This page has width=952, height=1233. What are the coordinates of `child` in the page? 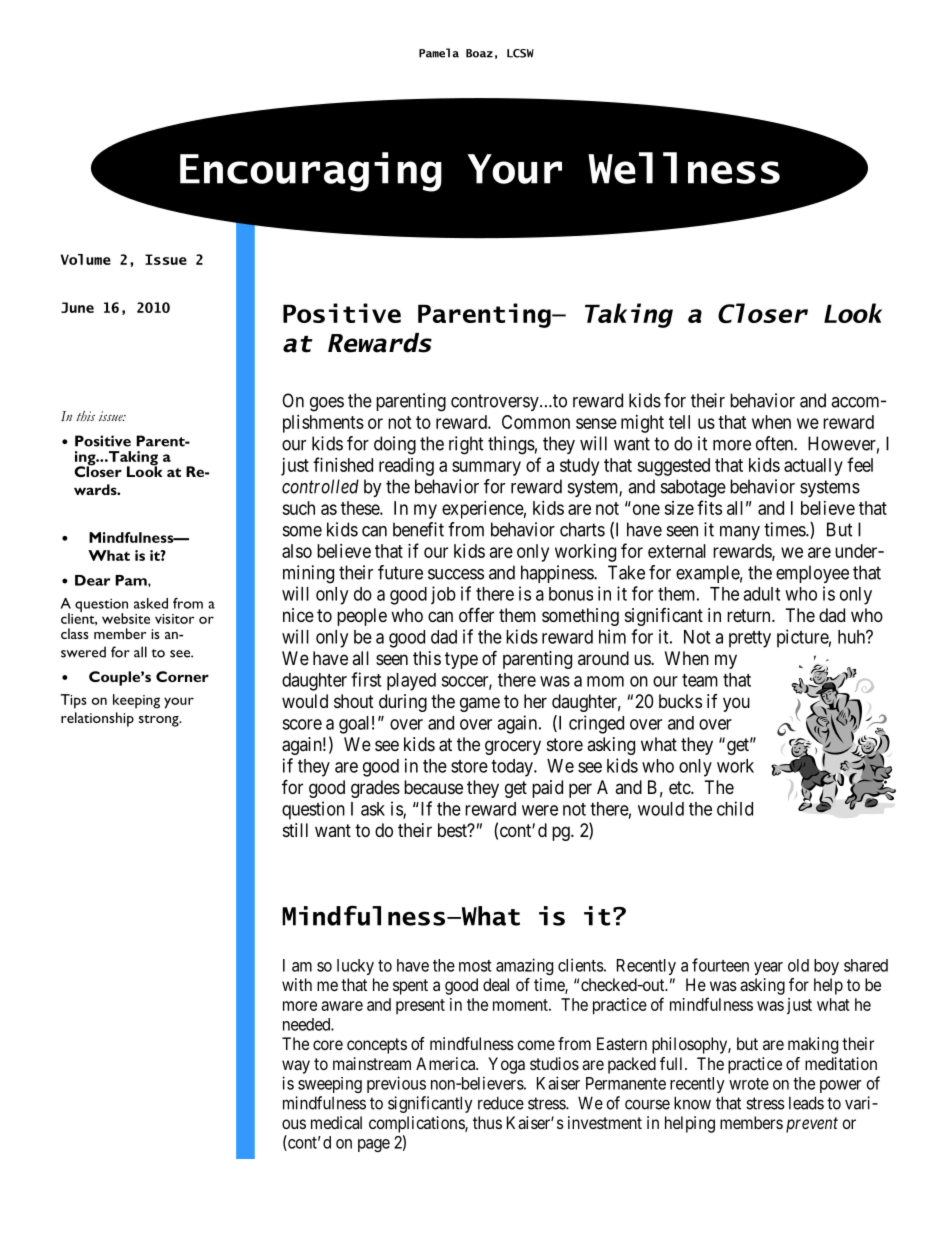 It's located at (735, 808).
